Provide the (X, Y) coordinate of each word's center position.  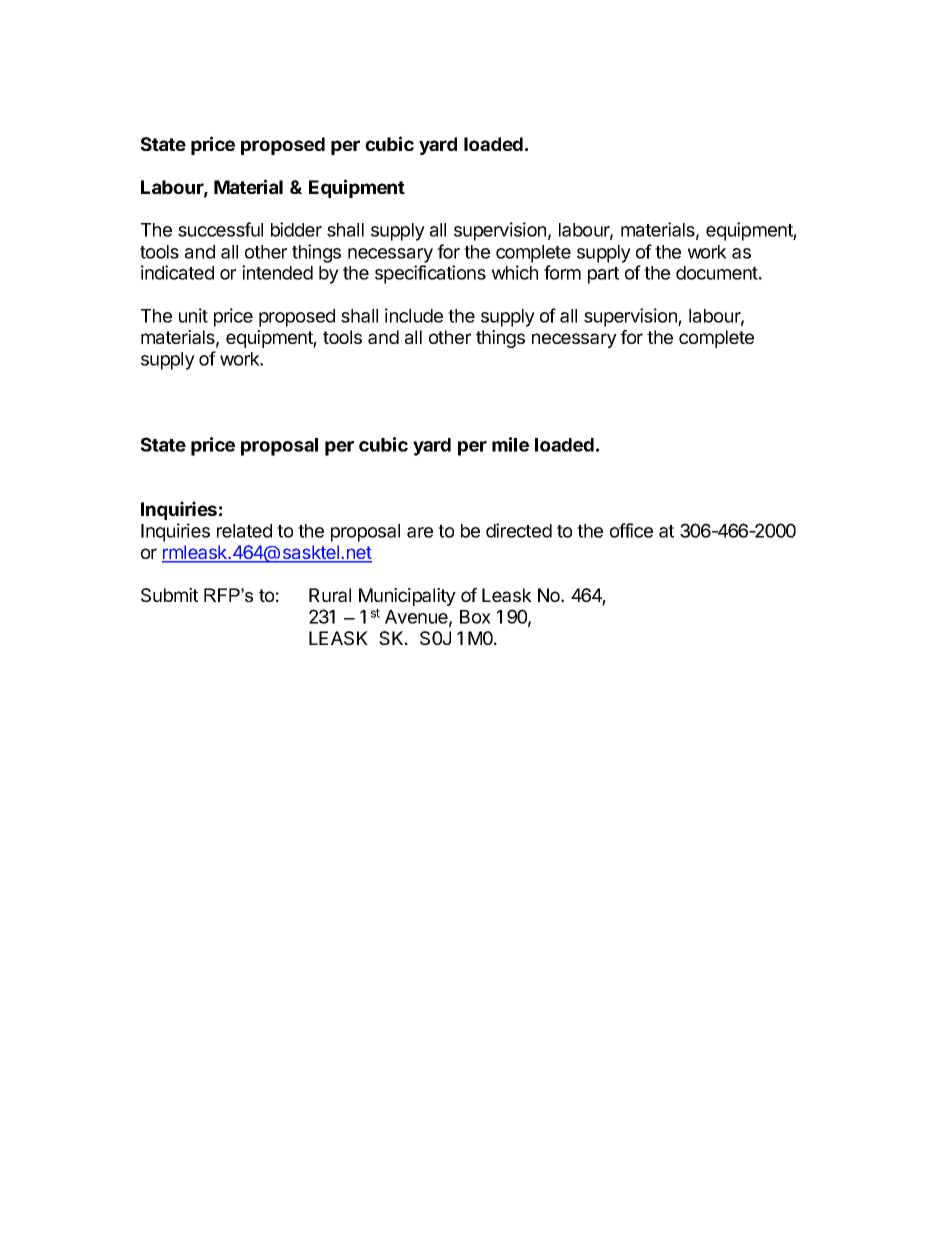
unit (193, 315)
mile (510, 444)
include (414, 315)
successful (220, 229)
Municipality (407, 597)
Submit (169, 595)
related (244, 531)
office (631, 530)
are (420, 532)
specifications (430, 274)
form (562, 272)
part (603, 275)
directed (519, 530)
